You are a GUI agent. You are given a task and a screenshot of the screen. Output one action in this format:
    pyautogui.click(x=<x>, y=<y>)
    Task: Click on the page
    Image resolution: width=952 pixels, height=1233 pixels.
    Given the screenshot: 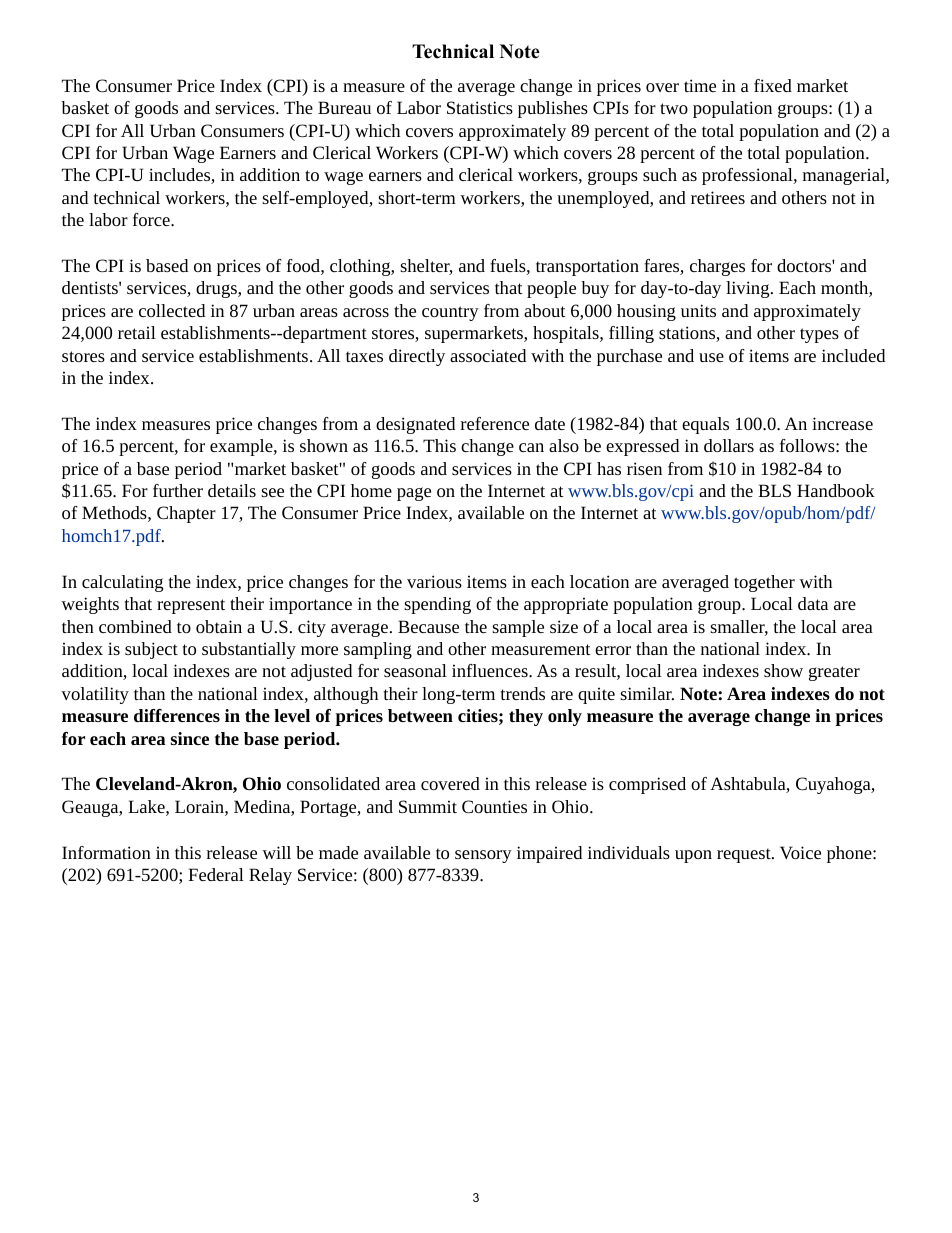 What is the action you would take?
    pyautogui.click(x=414, y=494)
